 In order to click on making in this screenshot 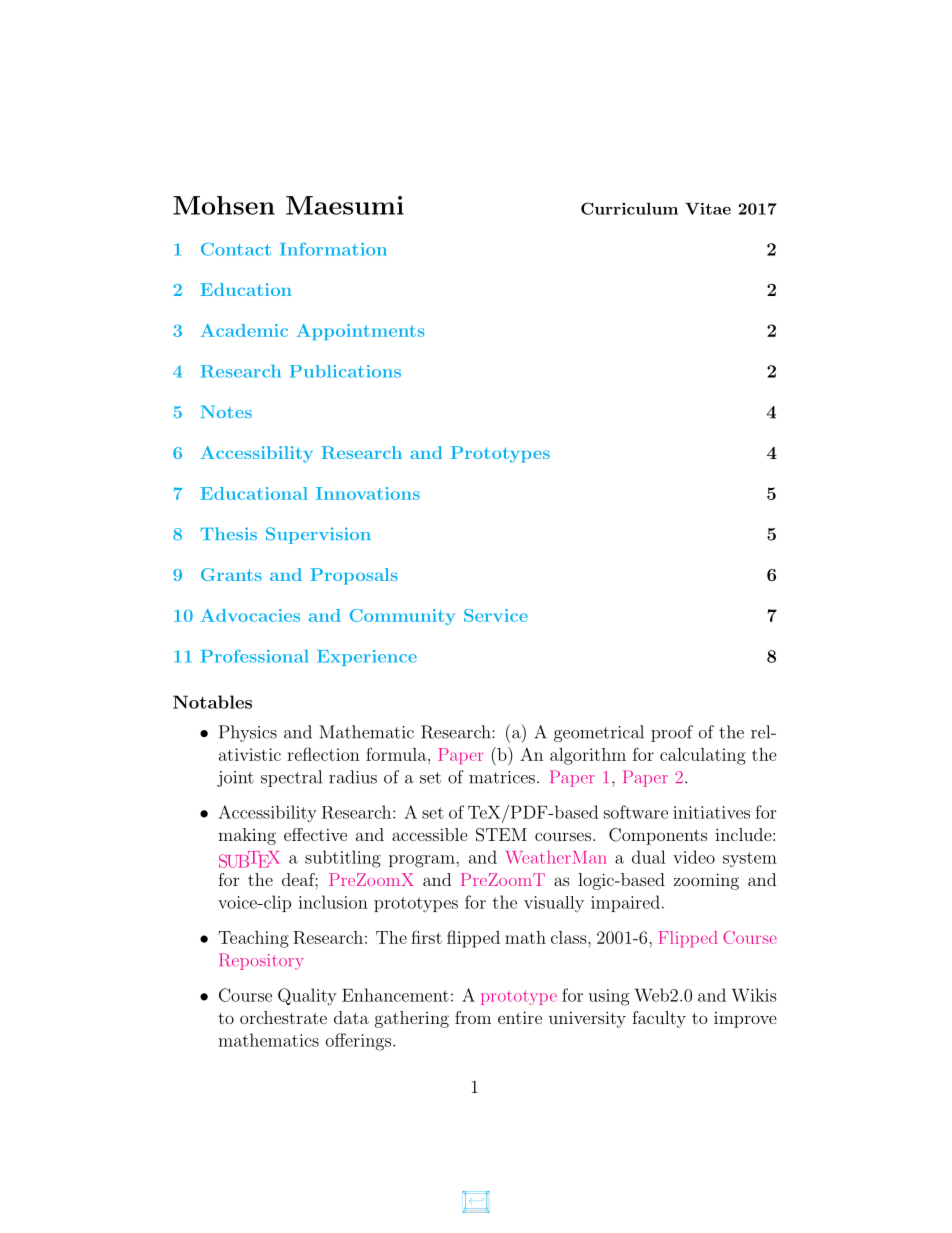, I will do `click(247, 836)`.
